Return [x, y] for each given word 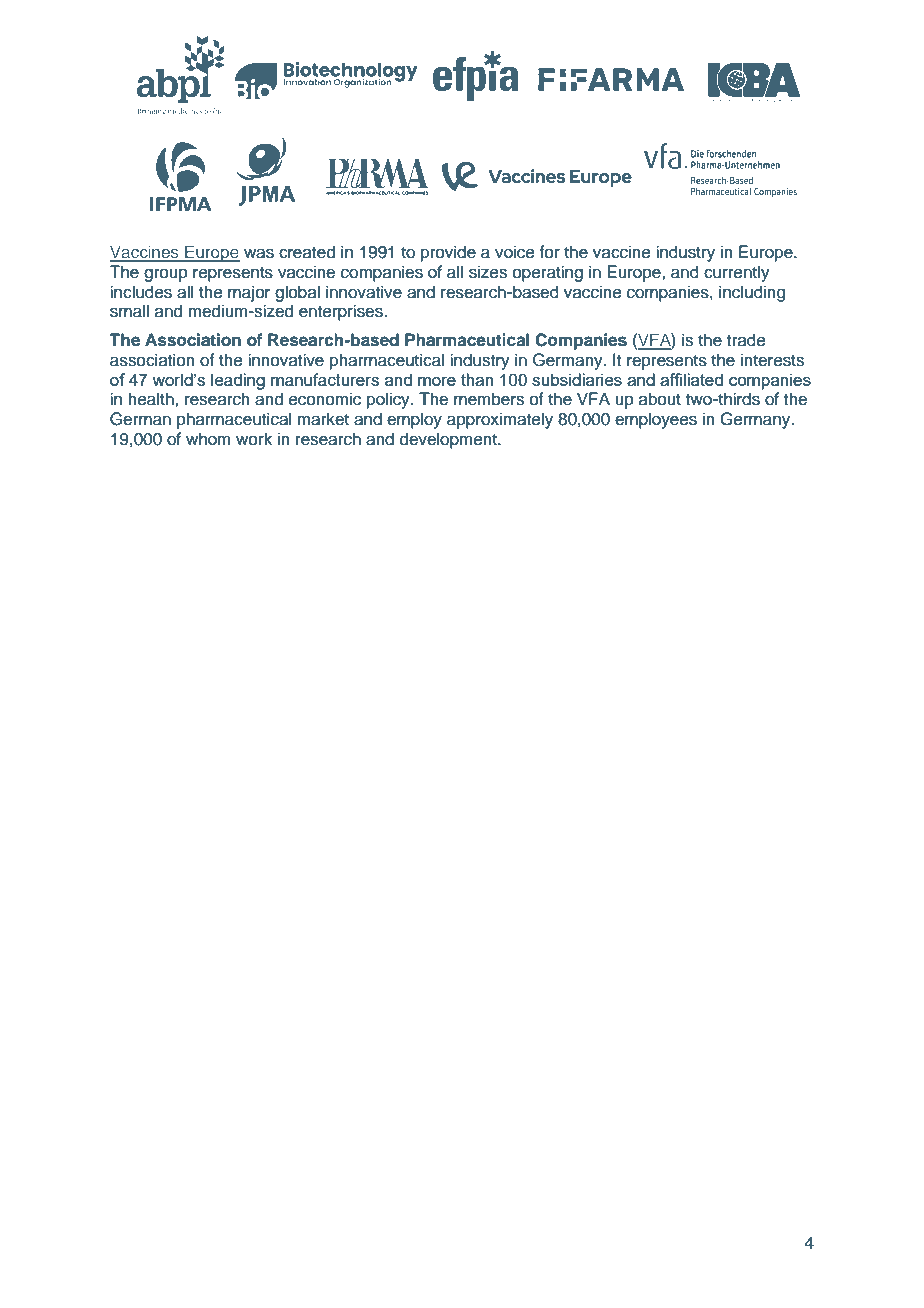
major [249, 293]
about [660, 399]
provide [448, 253]
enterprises [342, 312]
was [259, 253]
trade [746, 340]
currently [737, 273]
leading [238, 381]
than [477, 379]
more [437, 381]
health [152, 399]
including [752, 293]
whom [208, 439]
